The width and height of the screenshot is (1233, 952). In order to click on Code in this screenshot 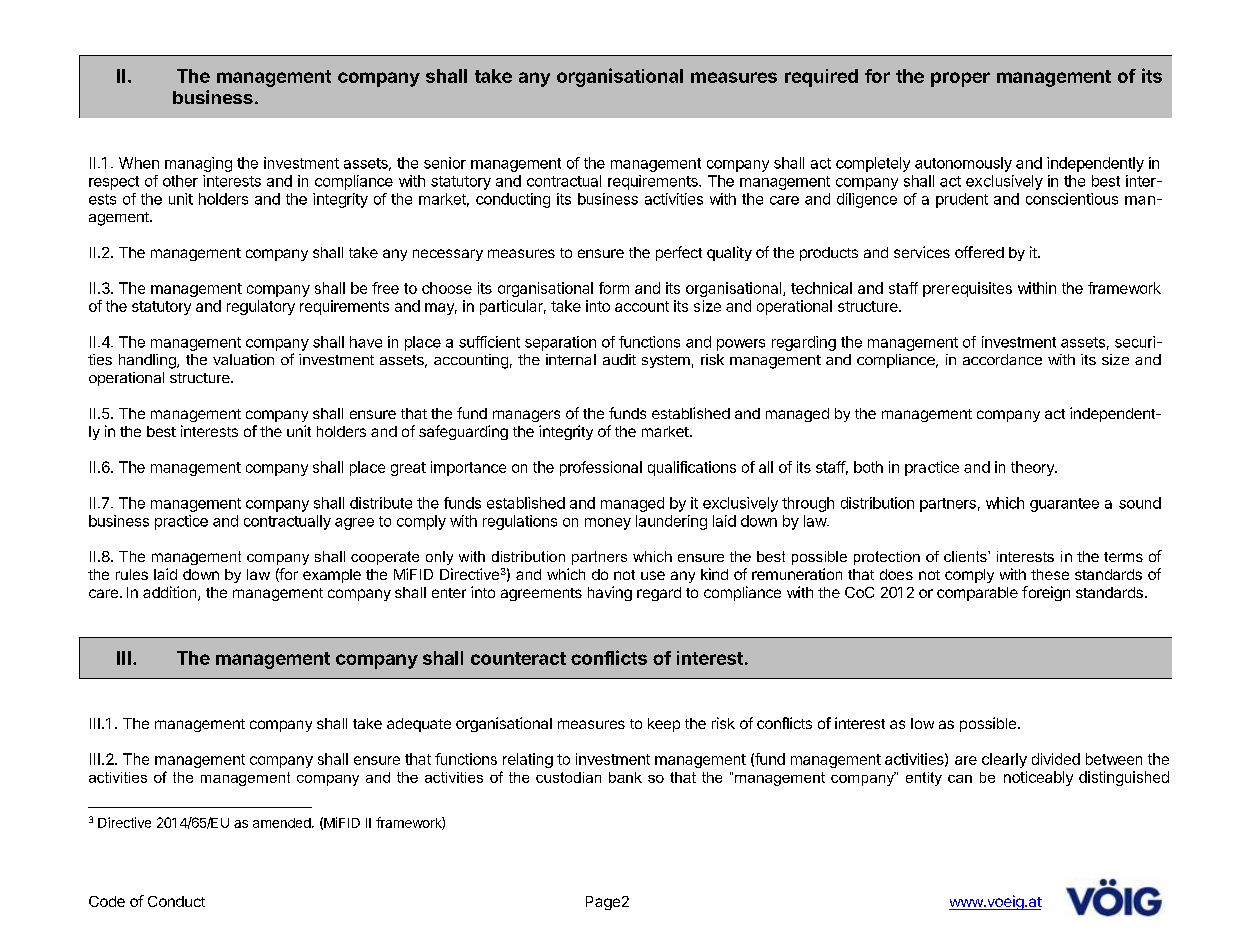, I will do `click(107, 901)`.
